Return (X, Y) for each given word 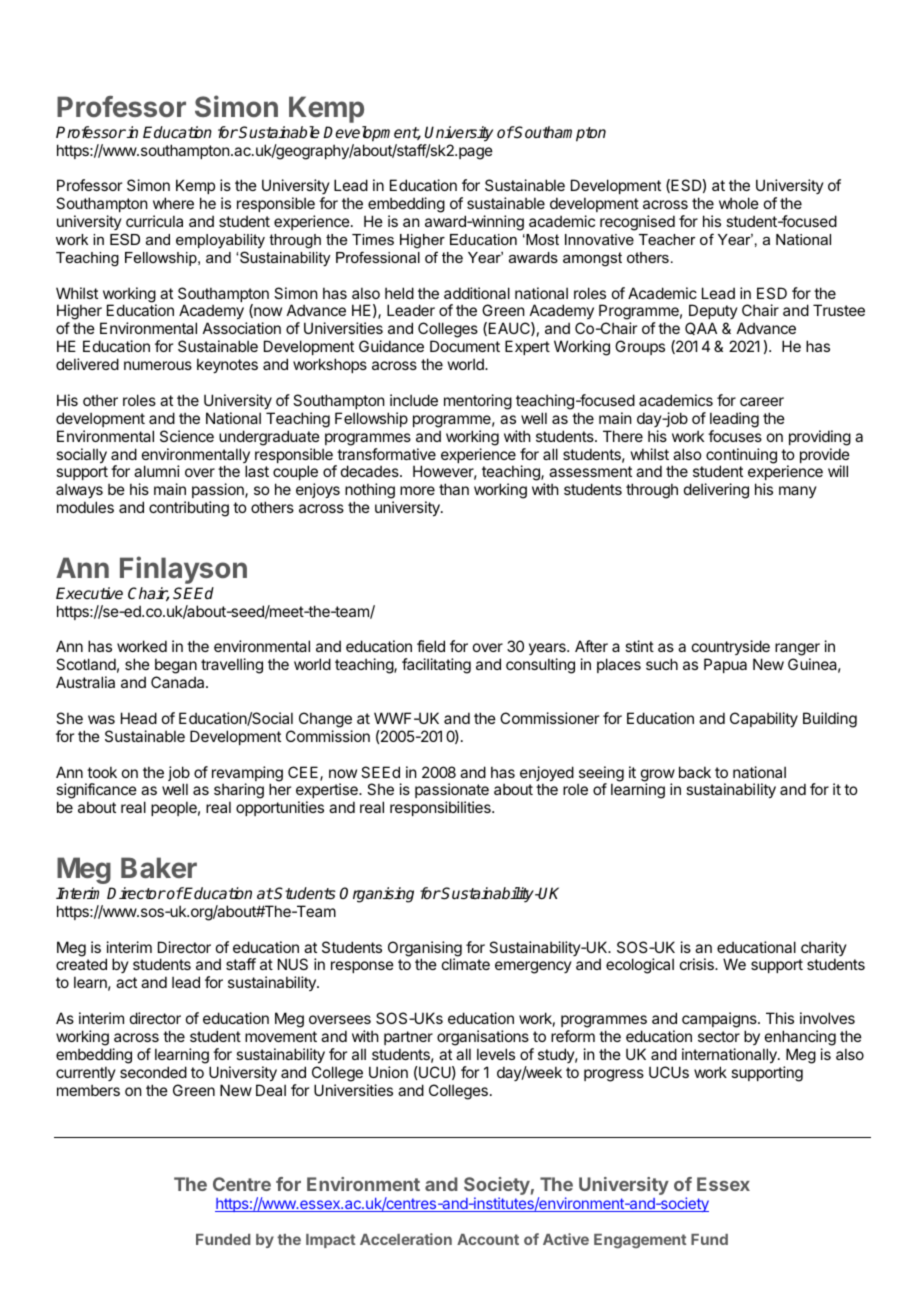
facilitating (436, 666)
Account (488, 1239)
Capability (764, 719)
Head (139, 718)
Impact (331, 1241)
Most (541, 239)
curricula (154, 221)
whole (739, 203)
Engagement (640, 1241)
